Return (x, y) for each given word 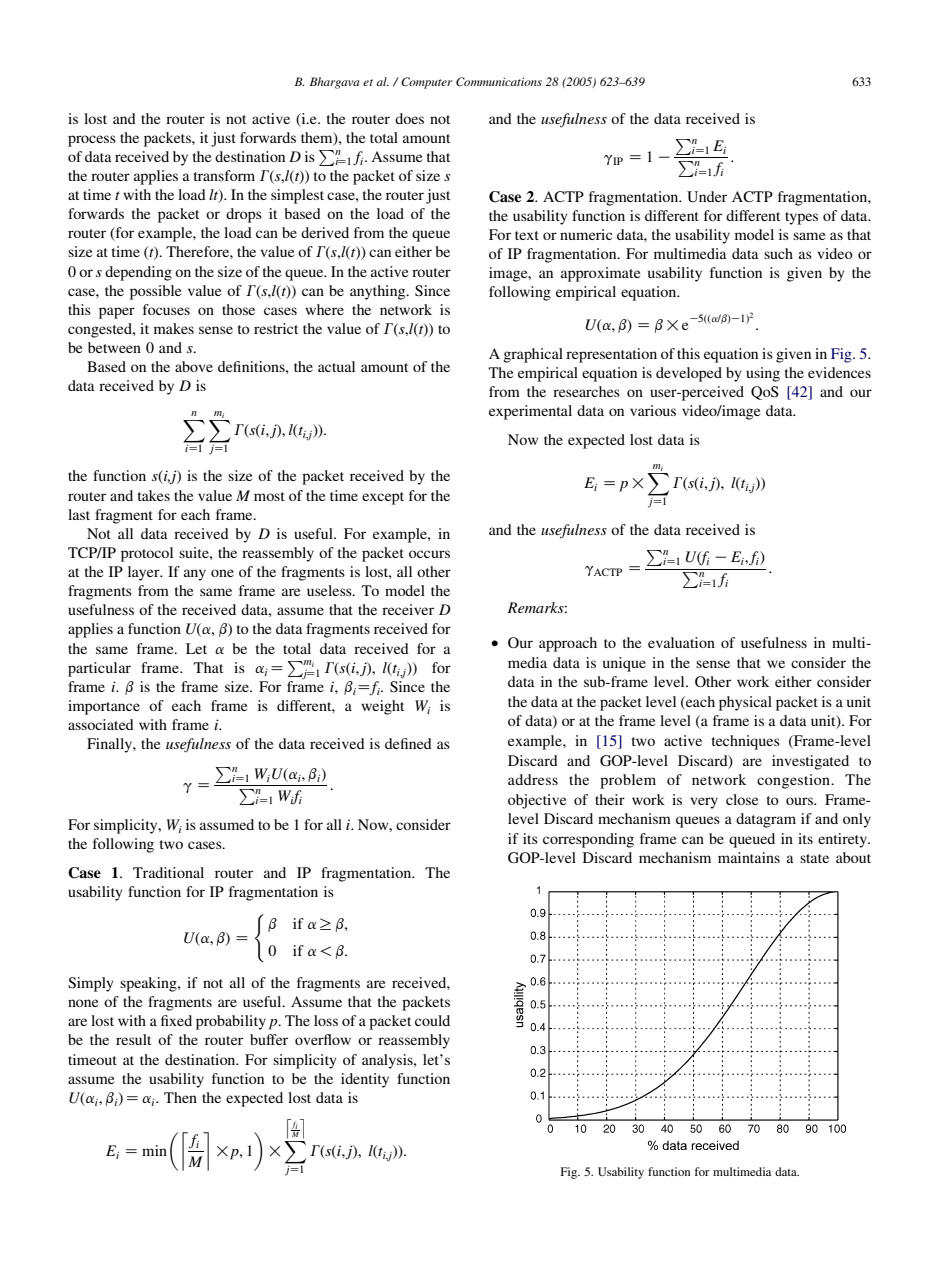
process (92, 141)
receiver (408, 609)
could (432, 1020)
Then (180, 1097)
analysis (388, 1061)
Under (707, 197)
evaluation (681, 642)
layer (145, 573)
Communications (499, 81)
